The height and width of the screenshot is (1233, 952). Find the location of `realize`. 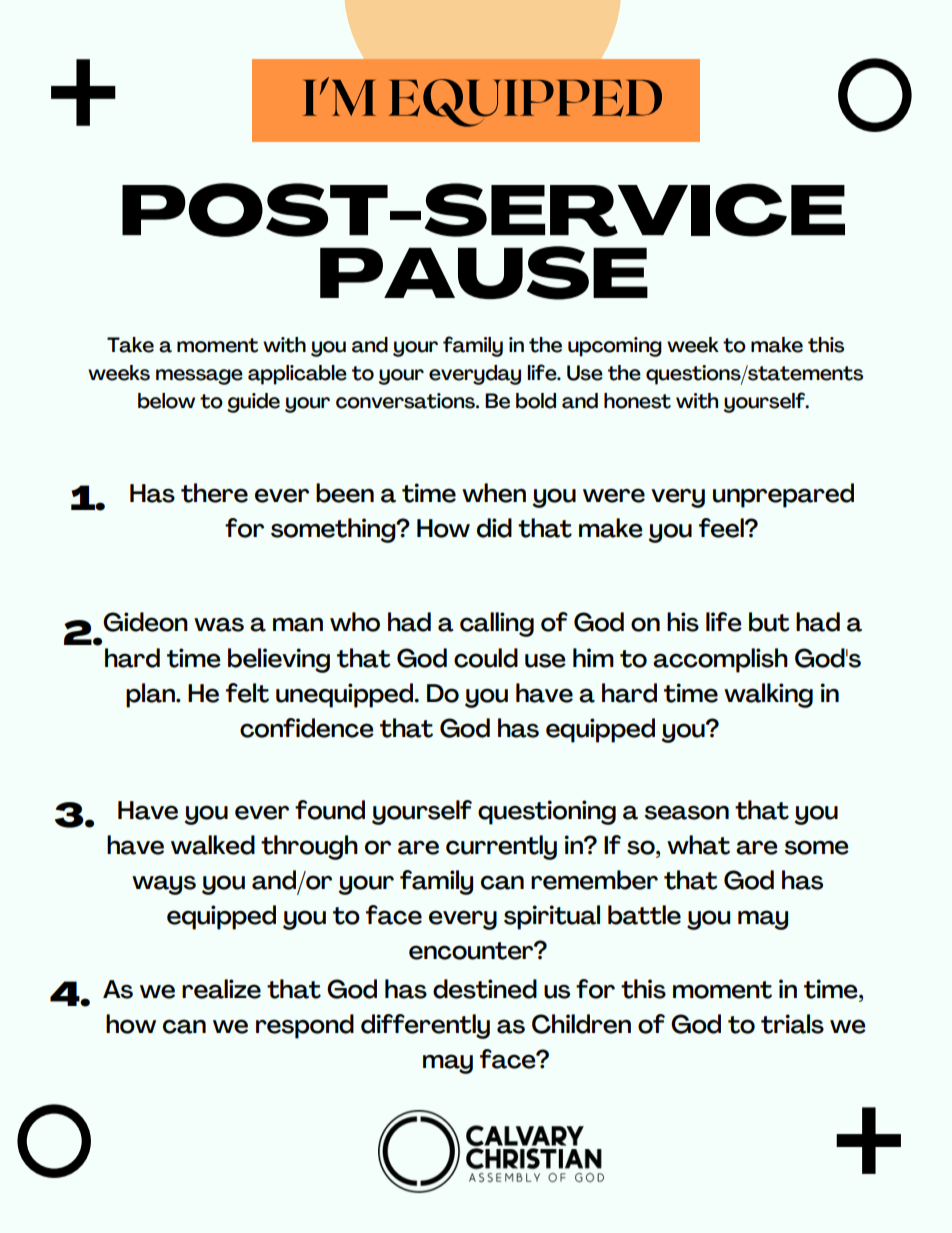

realize is located at coordinates (221, 989).
